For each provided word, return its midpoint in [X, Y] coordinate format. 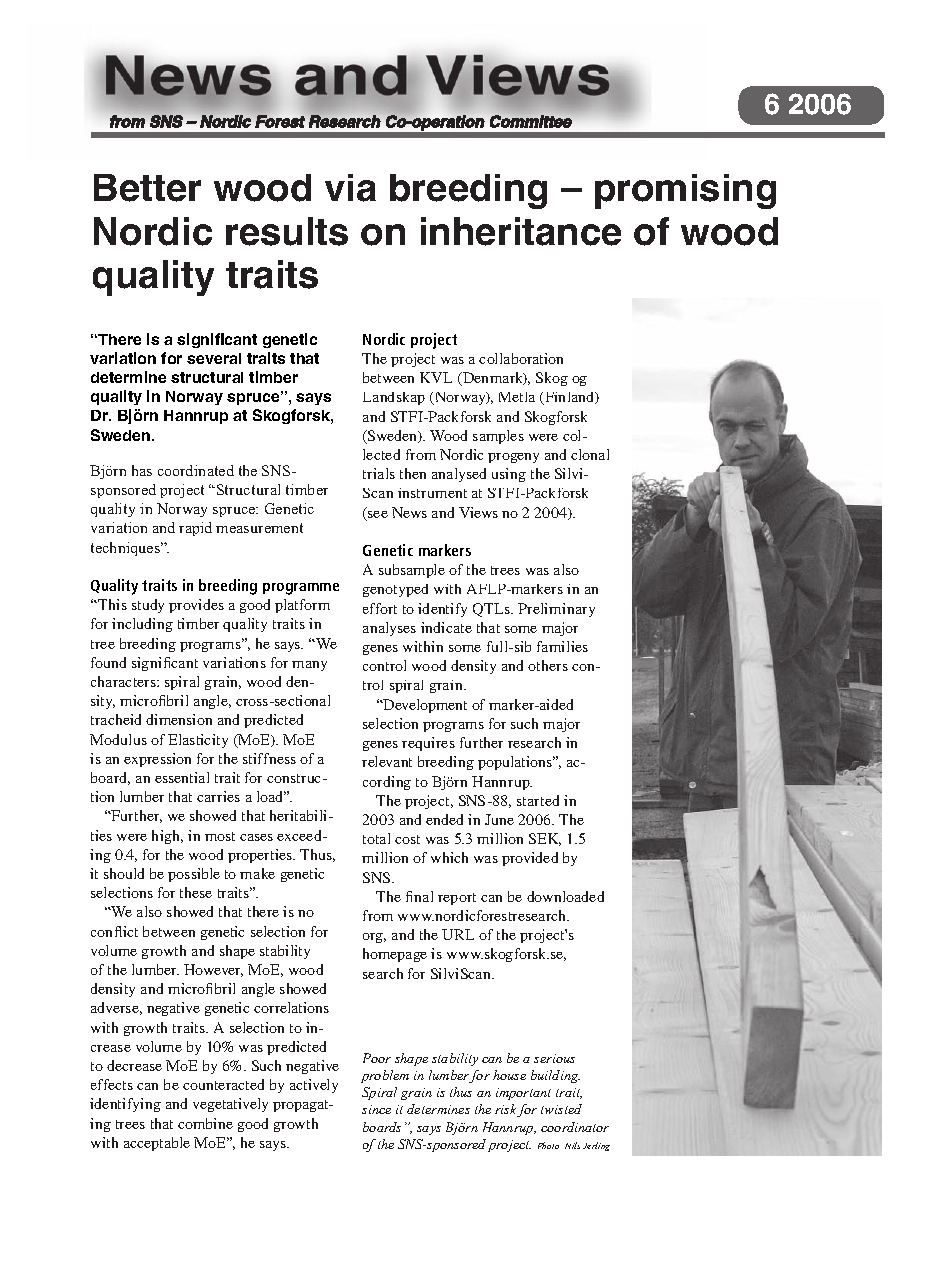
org [374, 938]
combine [205, 1123]
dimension [179, 719]
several [214, 358]
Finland [570, 398]
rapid [195, 529]
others [548, 665]
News [409, 512]
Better [147, 188]
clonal [590, 454]
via [350, 188]
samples [498, 437]
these [196, 892]
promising [685, 191]
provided [530, 859]
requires [428, 744]
